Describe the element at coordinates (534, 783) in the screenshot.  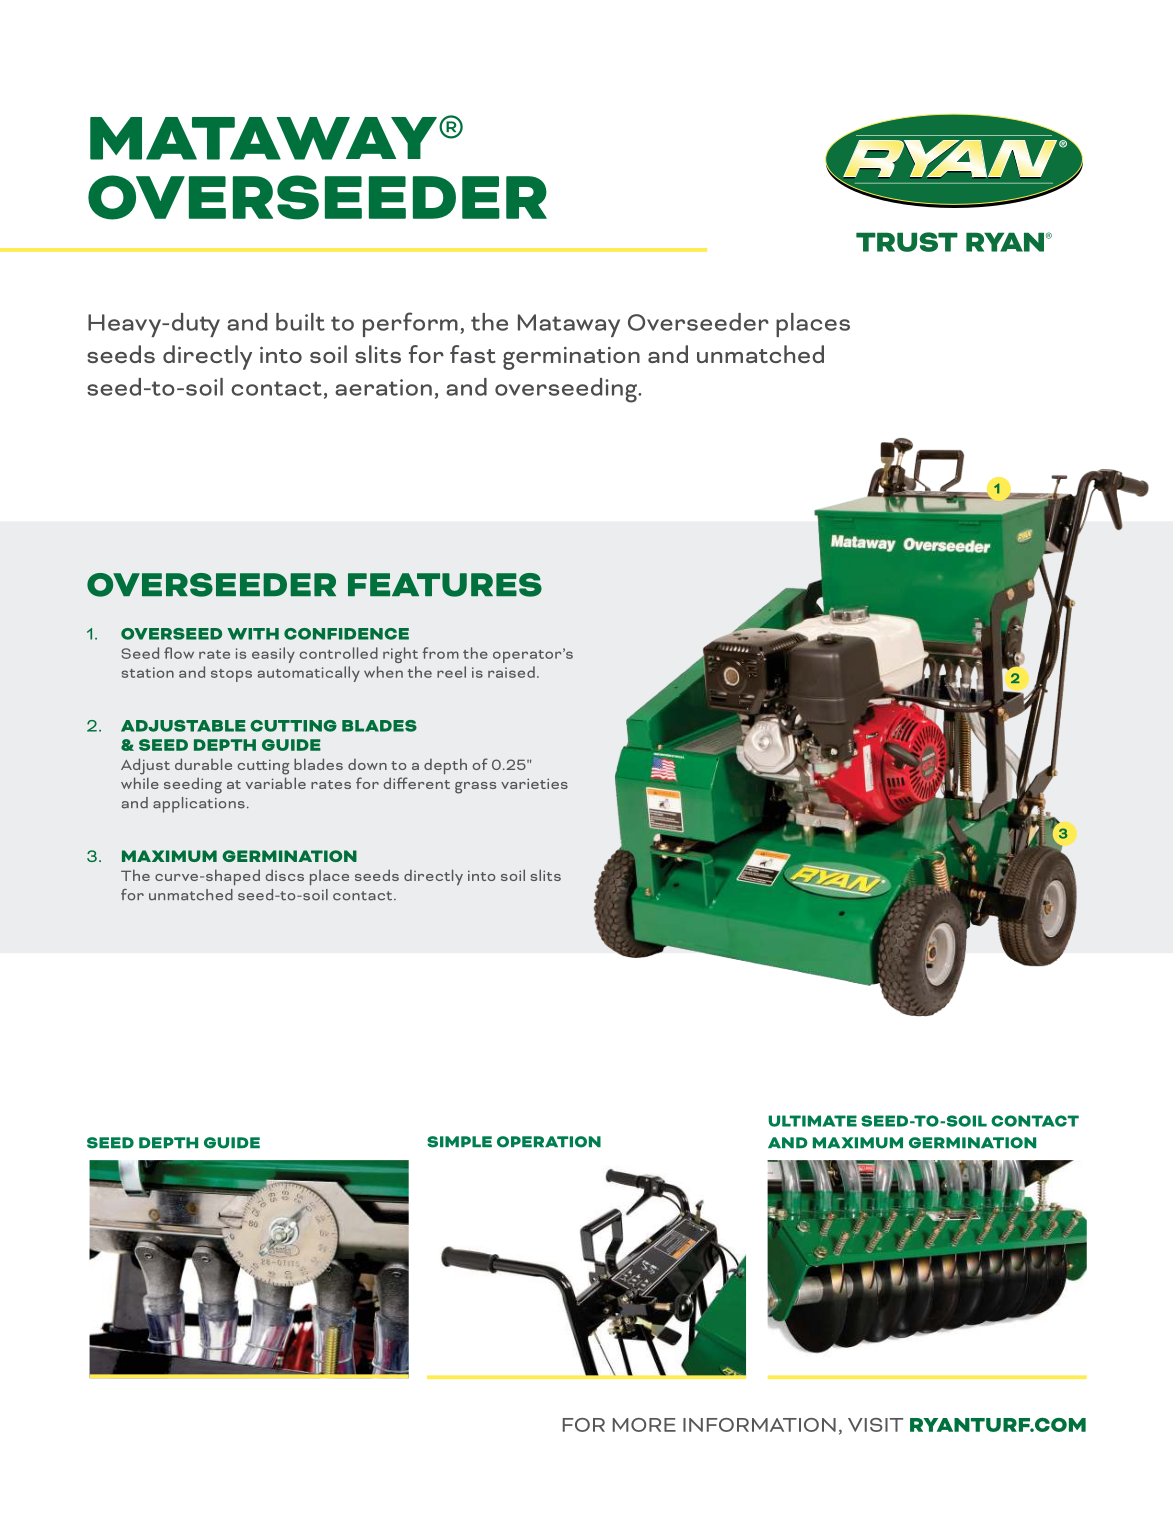
I see `varieties` at that location.
